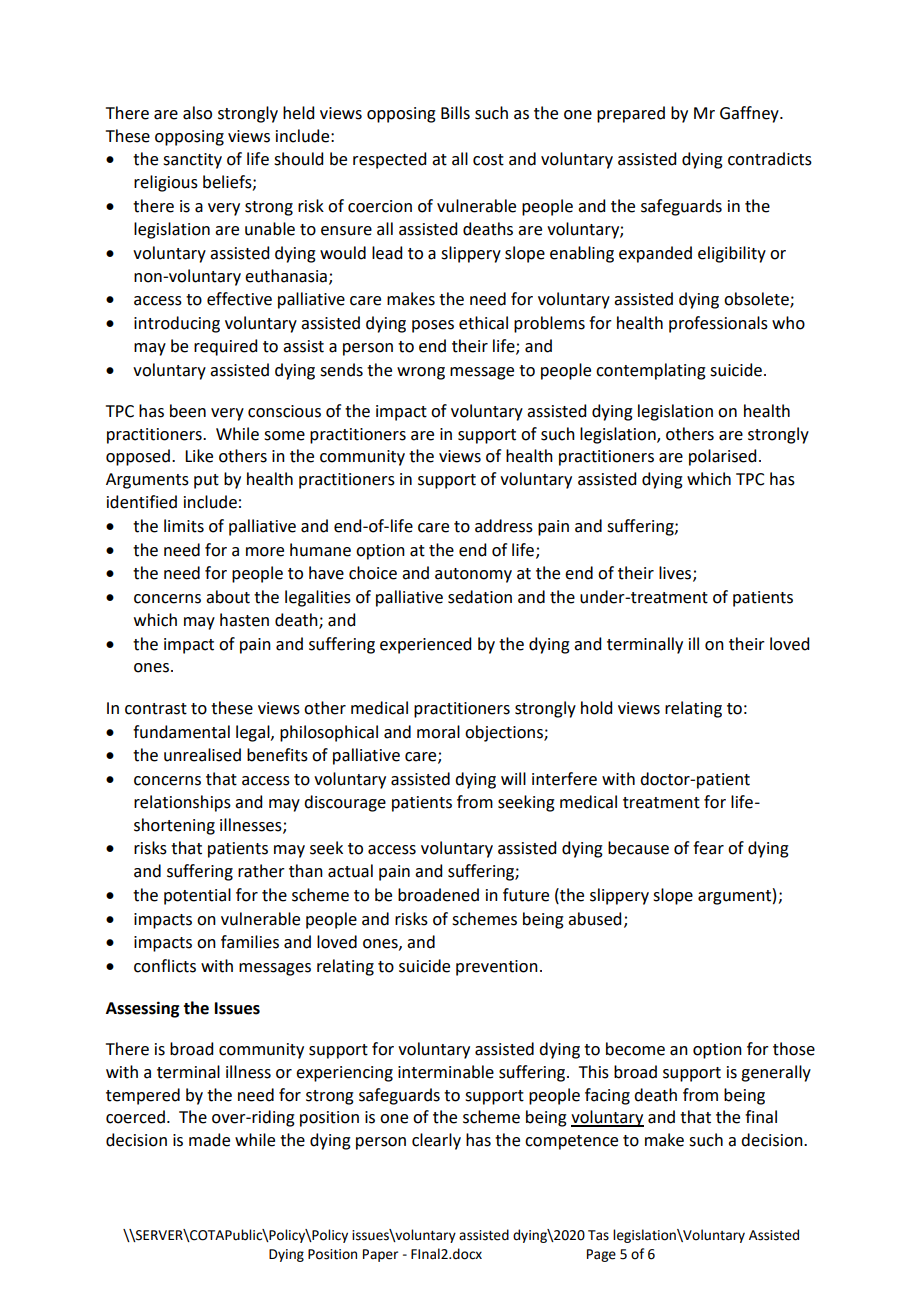  I want to click on Paper, so click(380, 1255).
